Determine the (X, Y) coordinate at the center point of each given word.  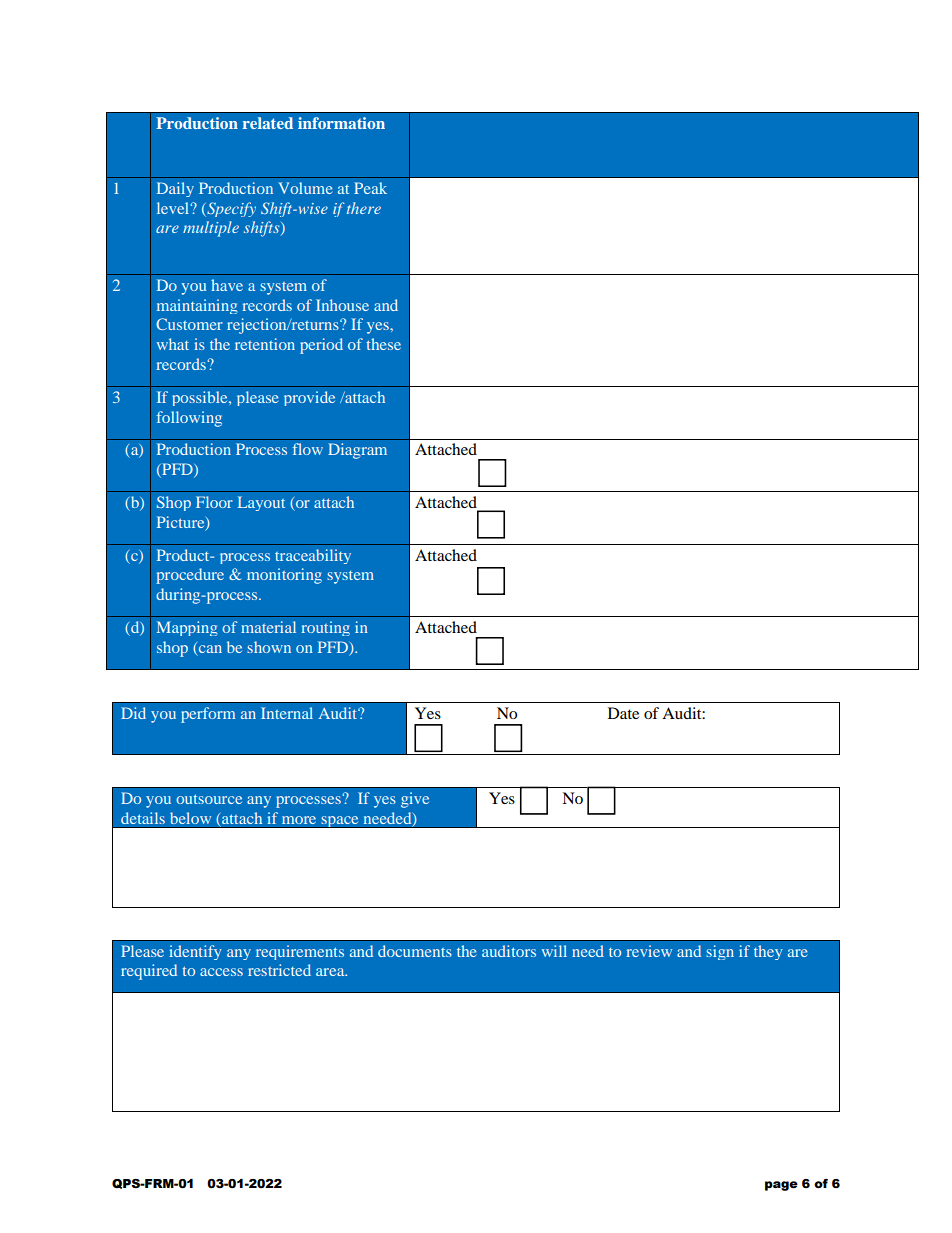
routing (325, 628)
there (364, 208)
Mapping (187, 628)
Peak (370, 188)
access (221, 972)
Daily (175, 189)
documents (415, 951)
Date (623, 713)
